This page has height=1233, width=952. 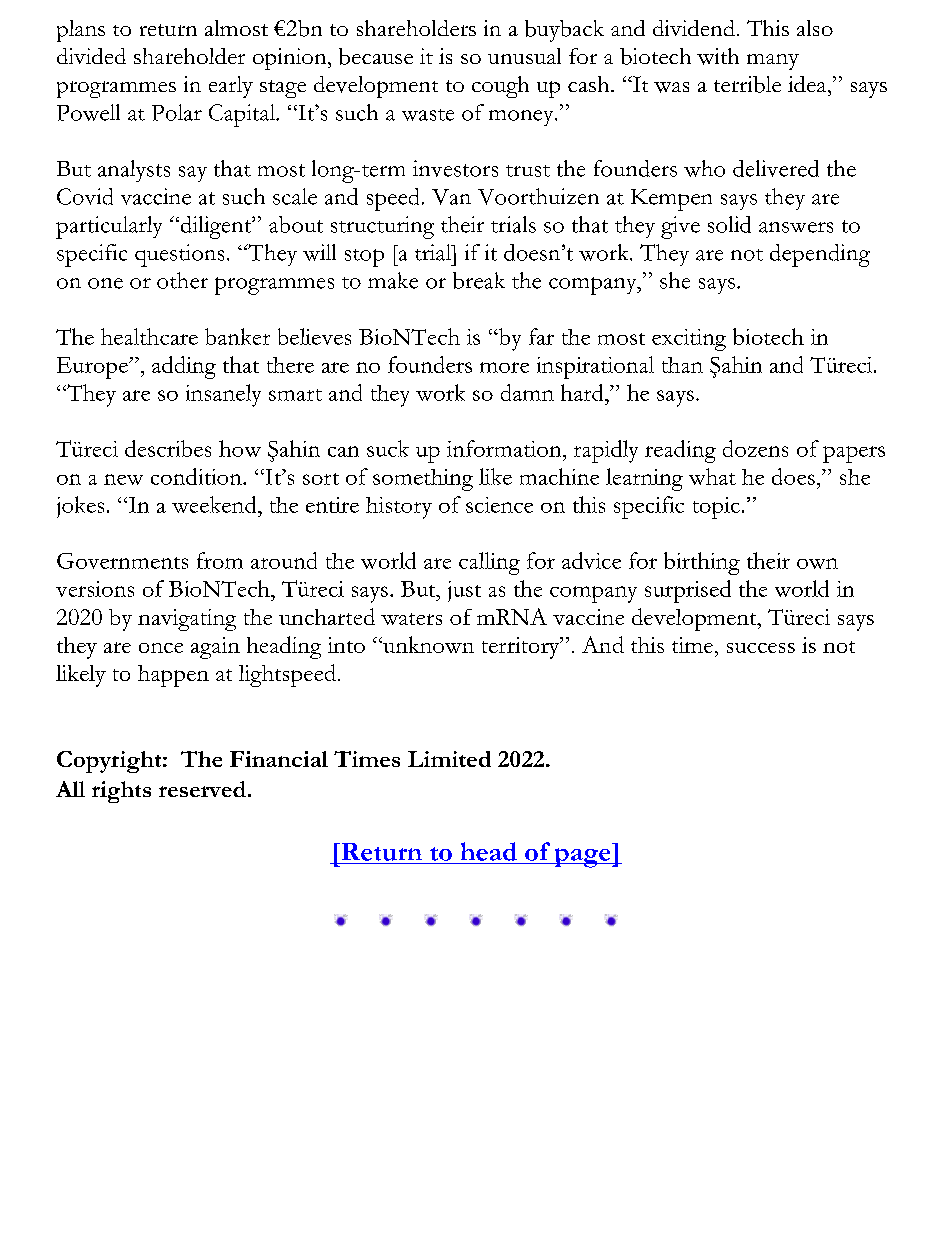 I want to click on than, so click(x=682, y=365).
